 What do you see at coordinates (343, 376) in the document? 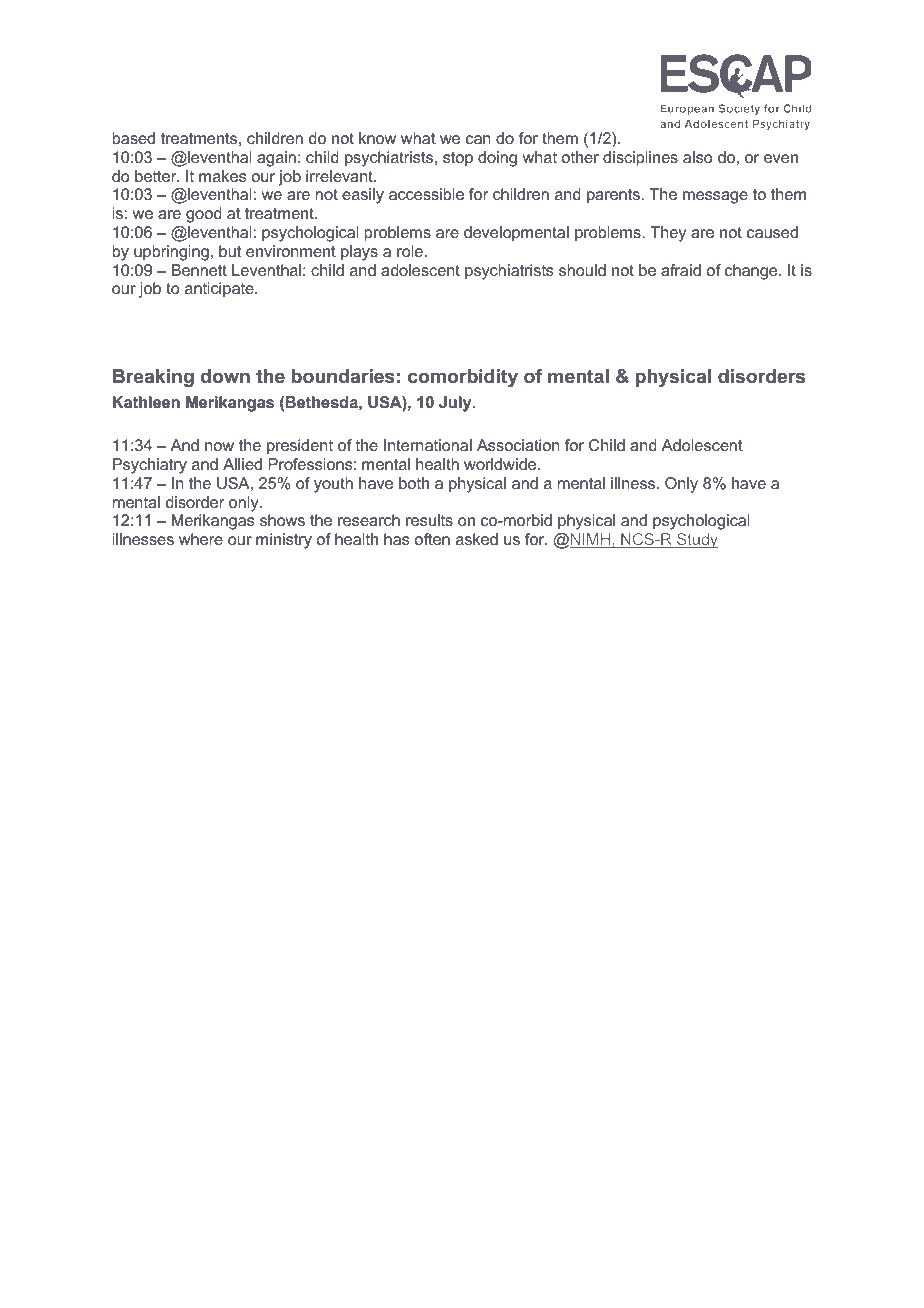
I see `boundaries` at bounding box center [343, 376].
